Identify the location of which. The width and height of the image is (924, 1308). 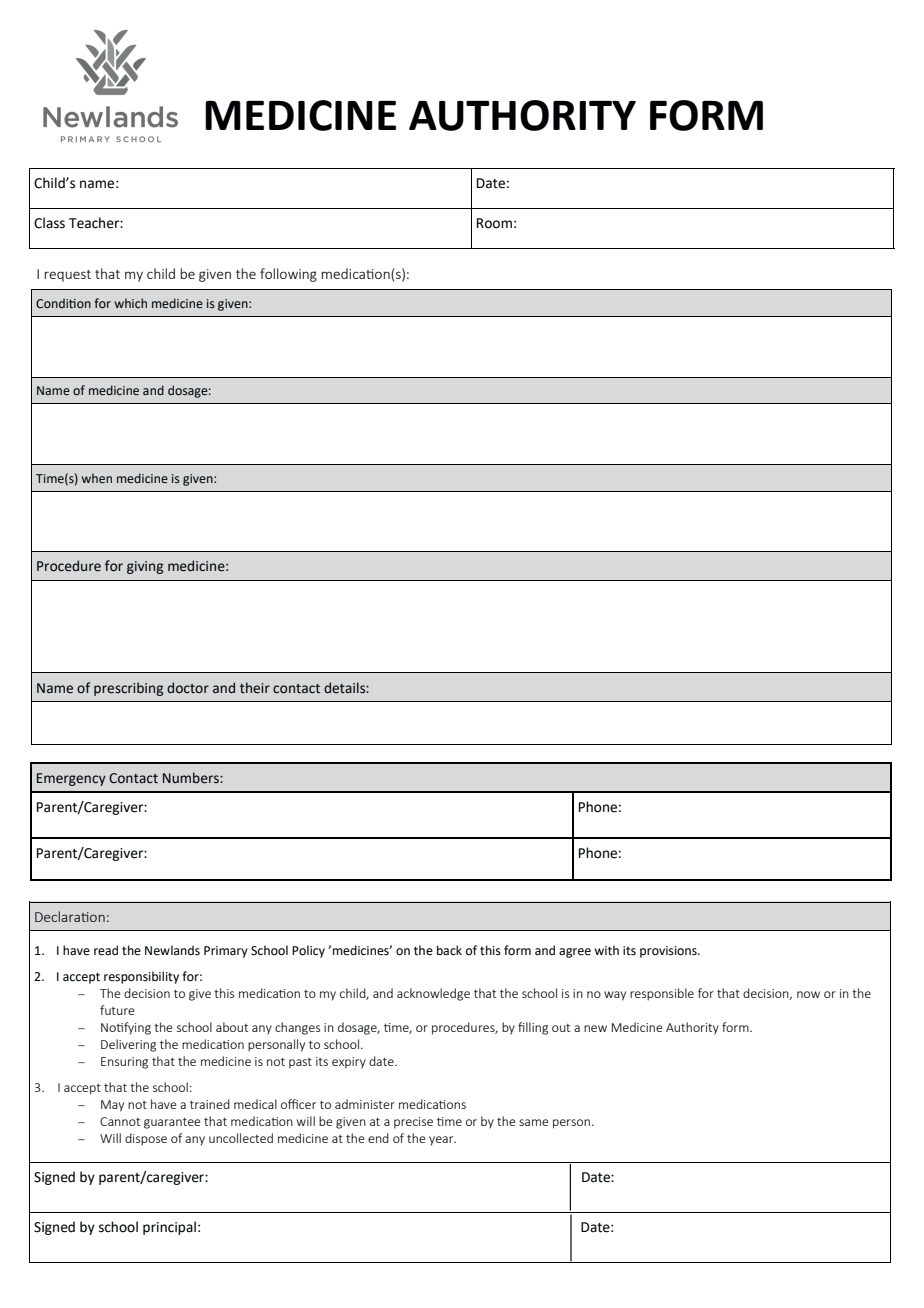
(131, 303).
